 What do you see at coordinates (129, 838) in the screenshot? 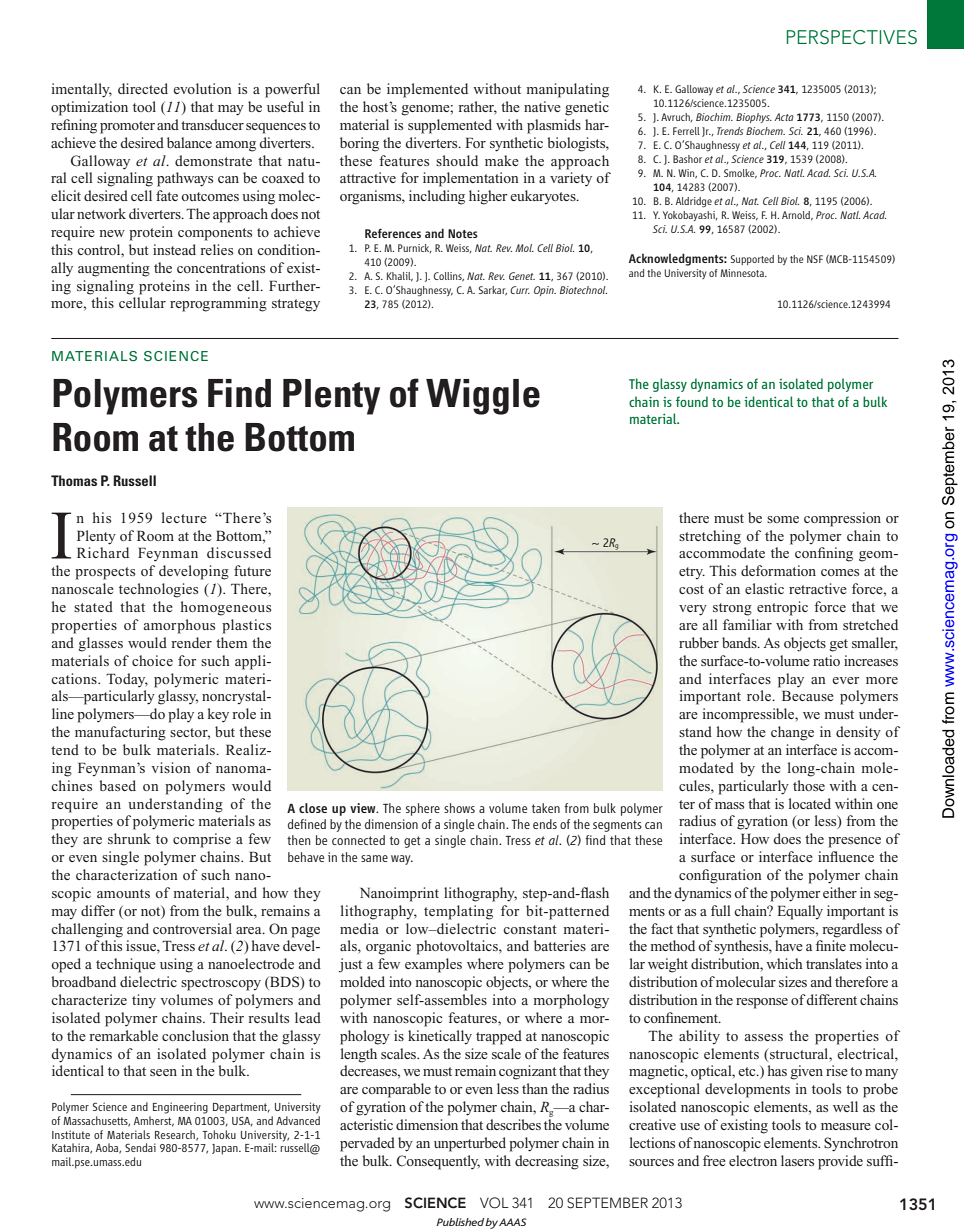
I see `shrunk` at bounding box center [129, 838].
